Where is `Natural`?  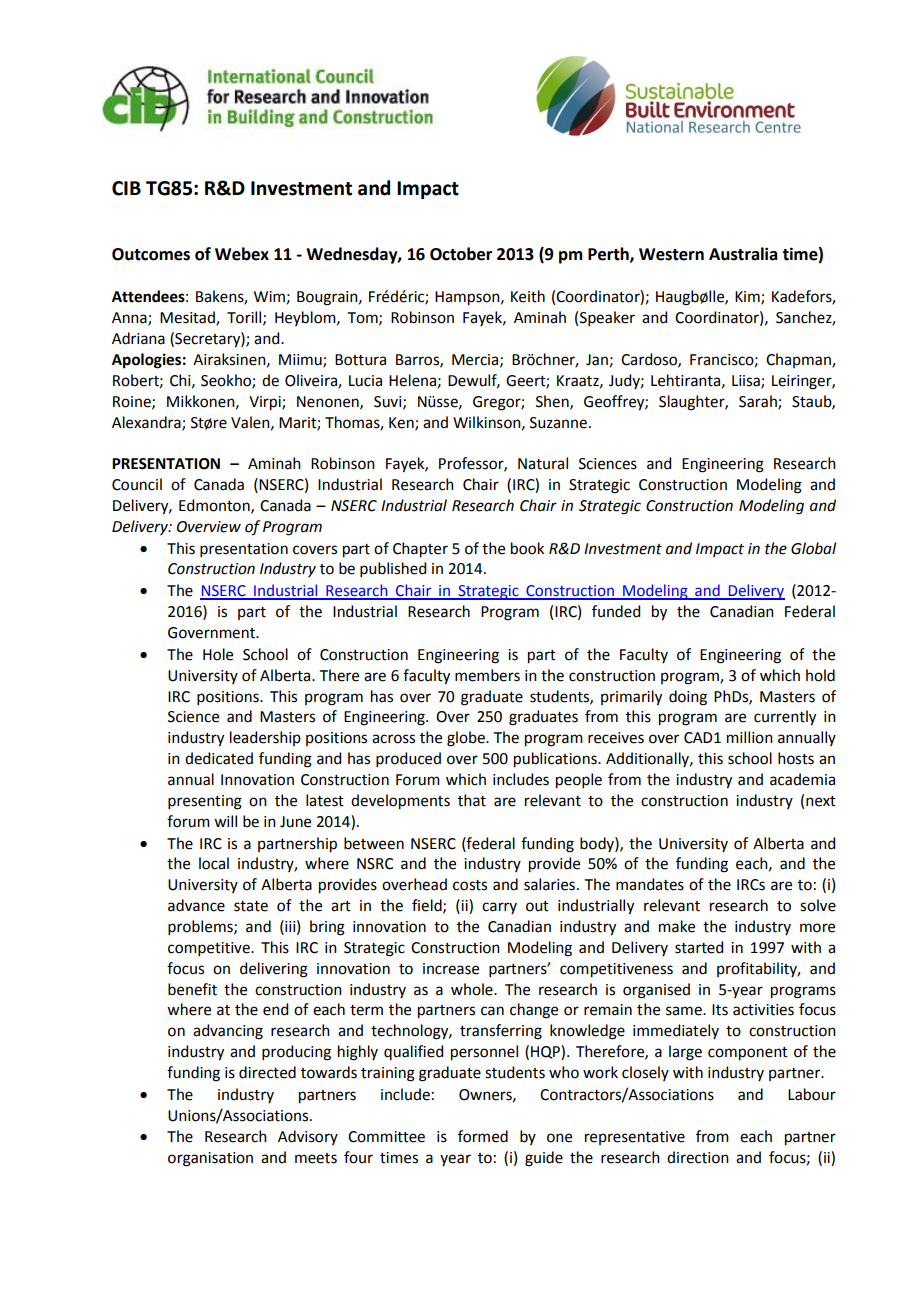 Natural is located at coordinates (543, 463).
